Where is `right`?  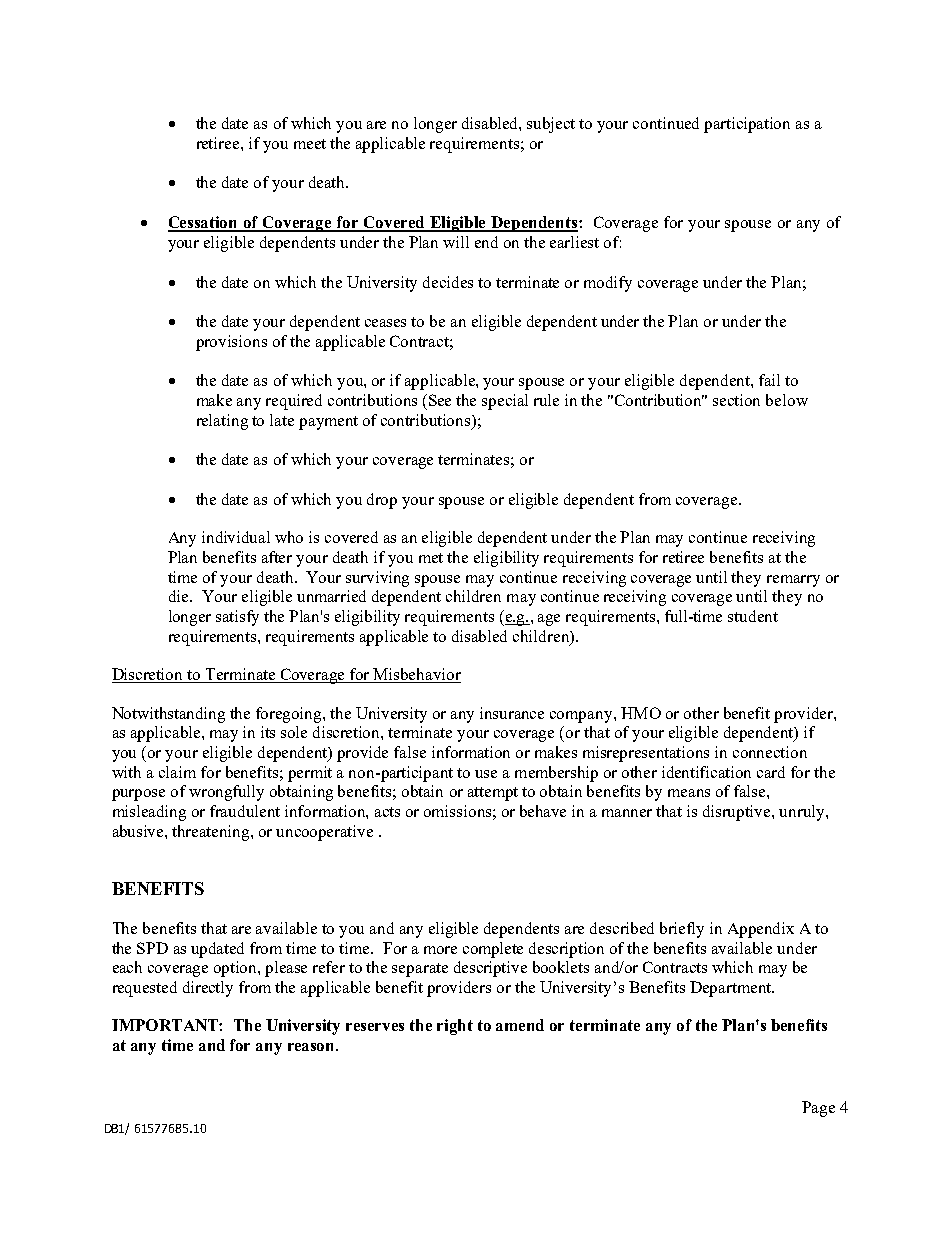
right is located at coordinates (455, 1027).
